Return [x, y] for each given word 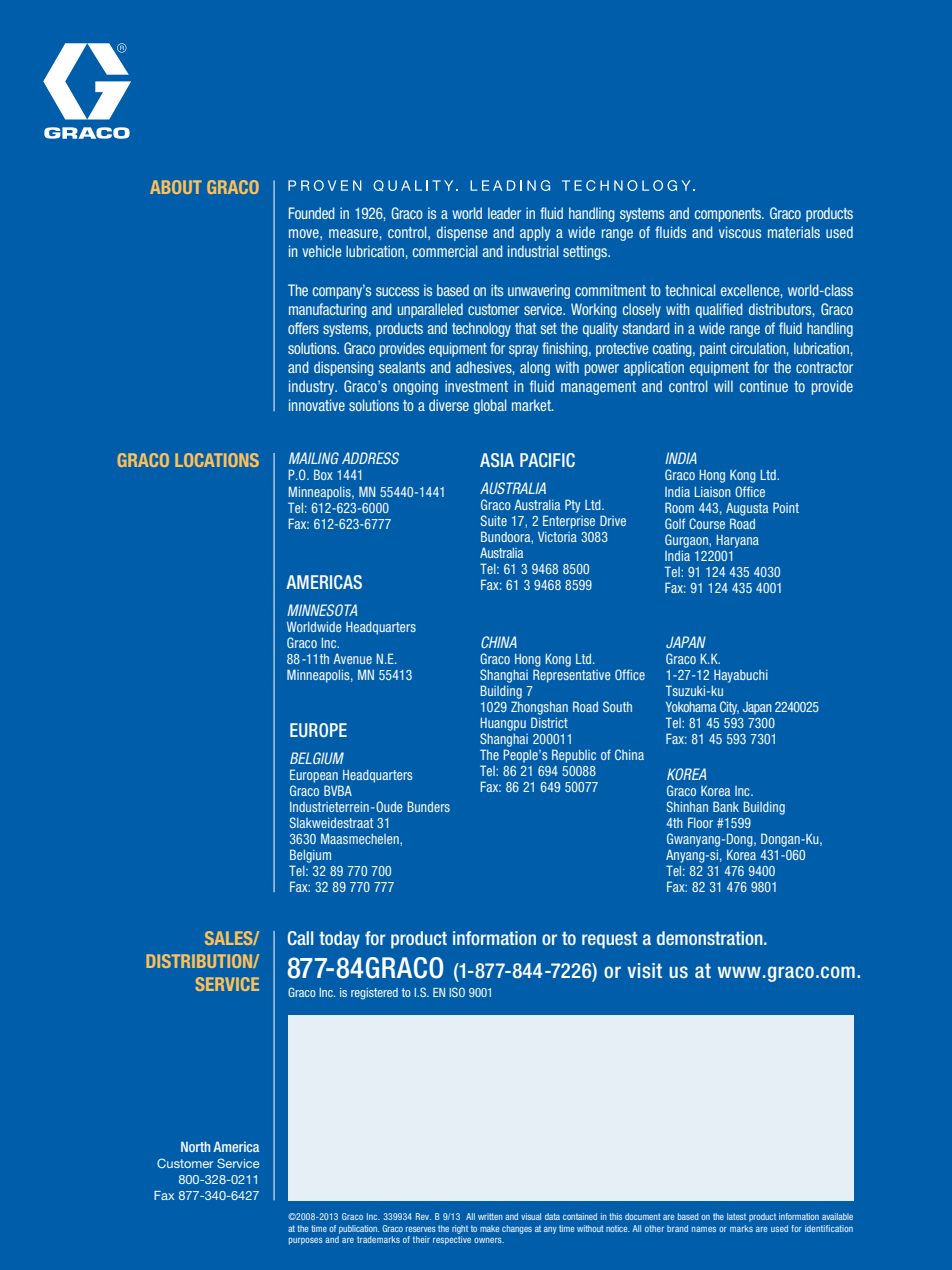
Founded [312, 213]
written [490, 1216]
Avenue [352, 658]
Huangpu [503, 724]
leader [504, 213]
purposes [306, 1241]
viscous [740, 232]
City [729, 708]
